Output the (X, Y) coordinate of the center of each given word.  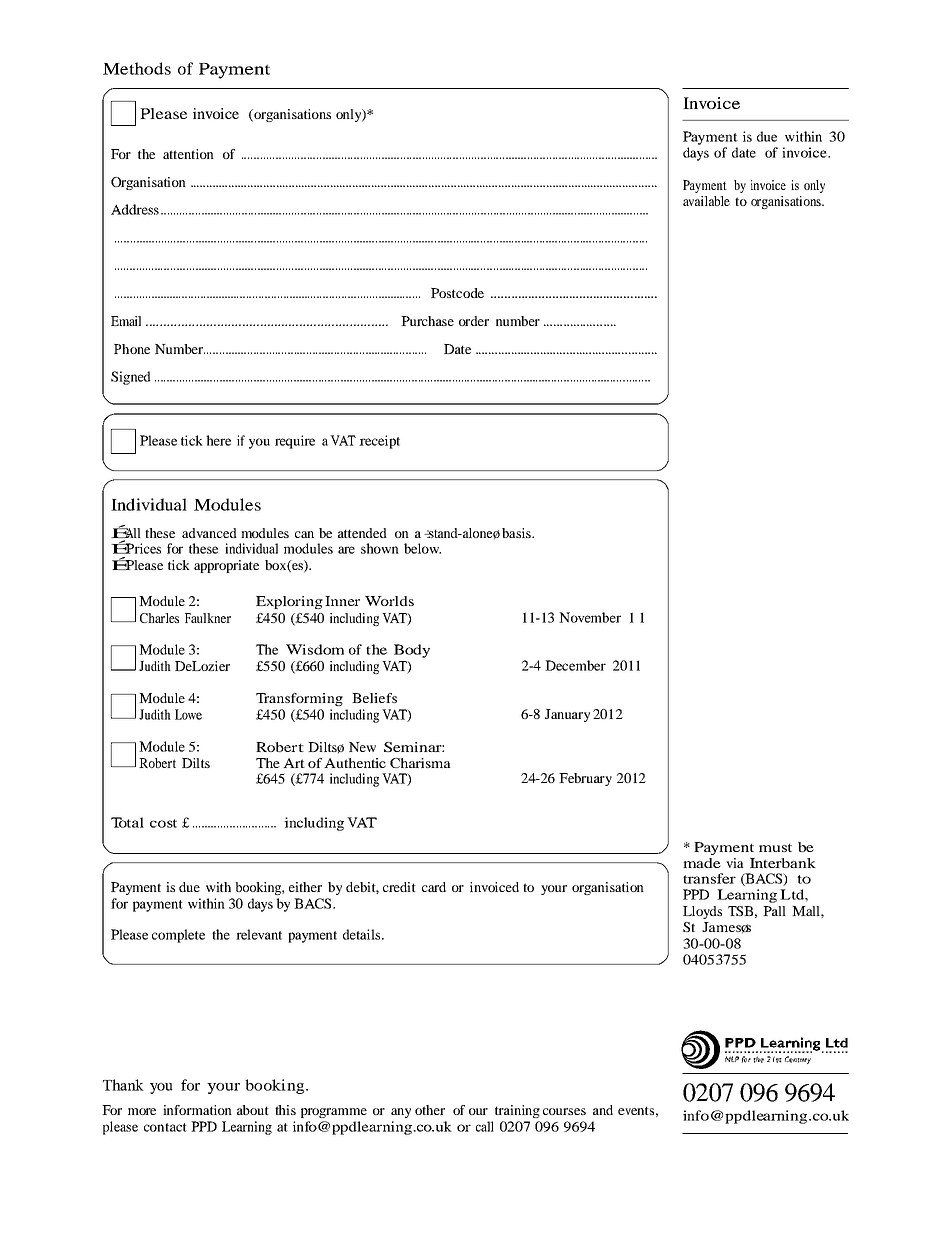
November (590, 617)
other (430, 1110)
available (706, 201)
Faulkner (208, 618)
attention (188, 154)
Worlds (389, 601)
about (253, 1110)
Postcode (457, 293)
